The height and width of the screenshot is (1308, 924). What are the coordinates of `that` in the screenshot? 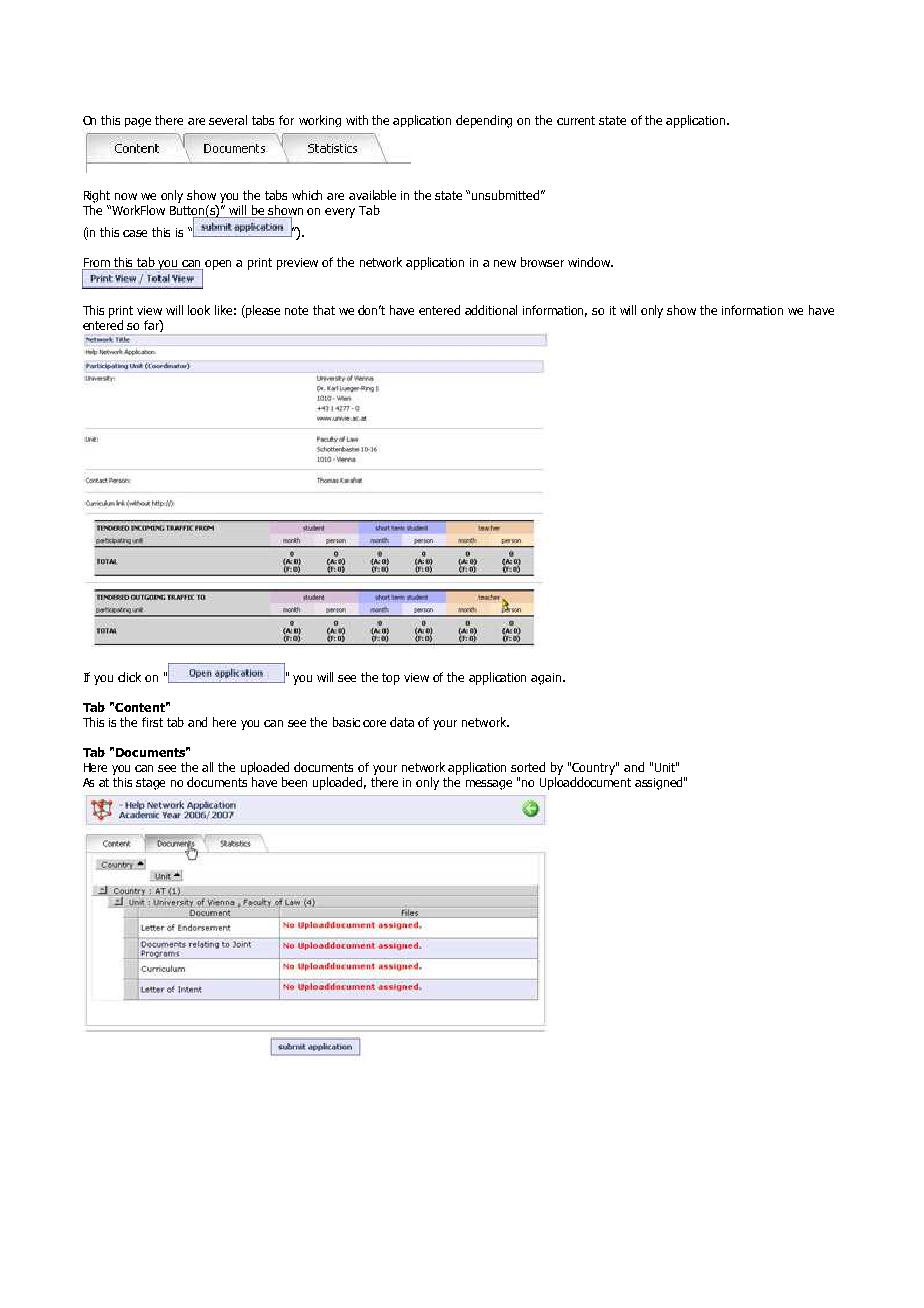 It's located at (324, 310).
